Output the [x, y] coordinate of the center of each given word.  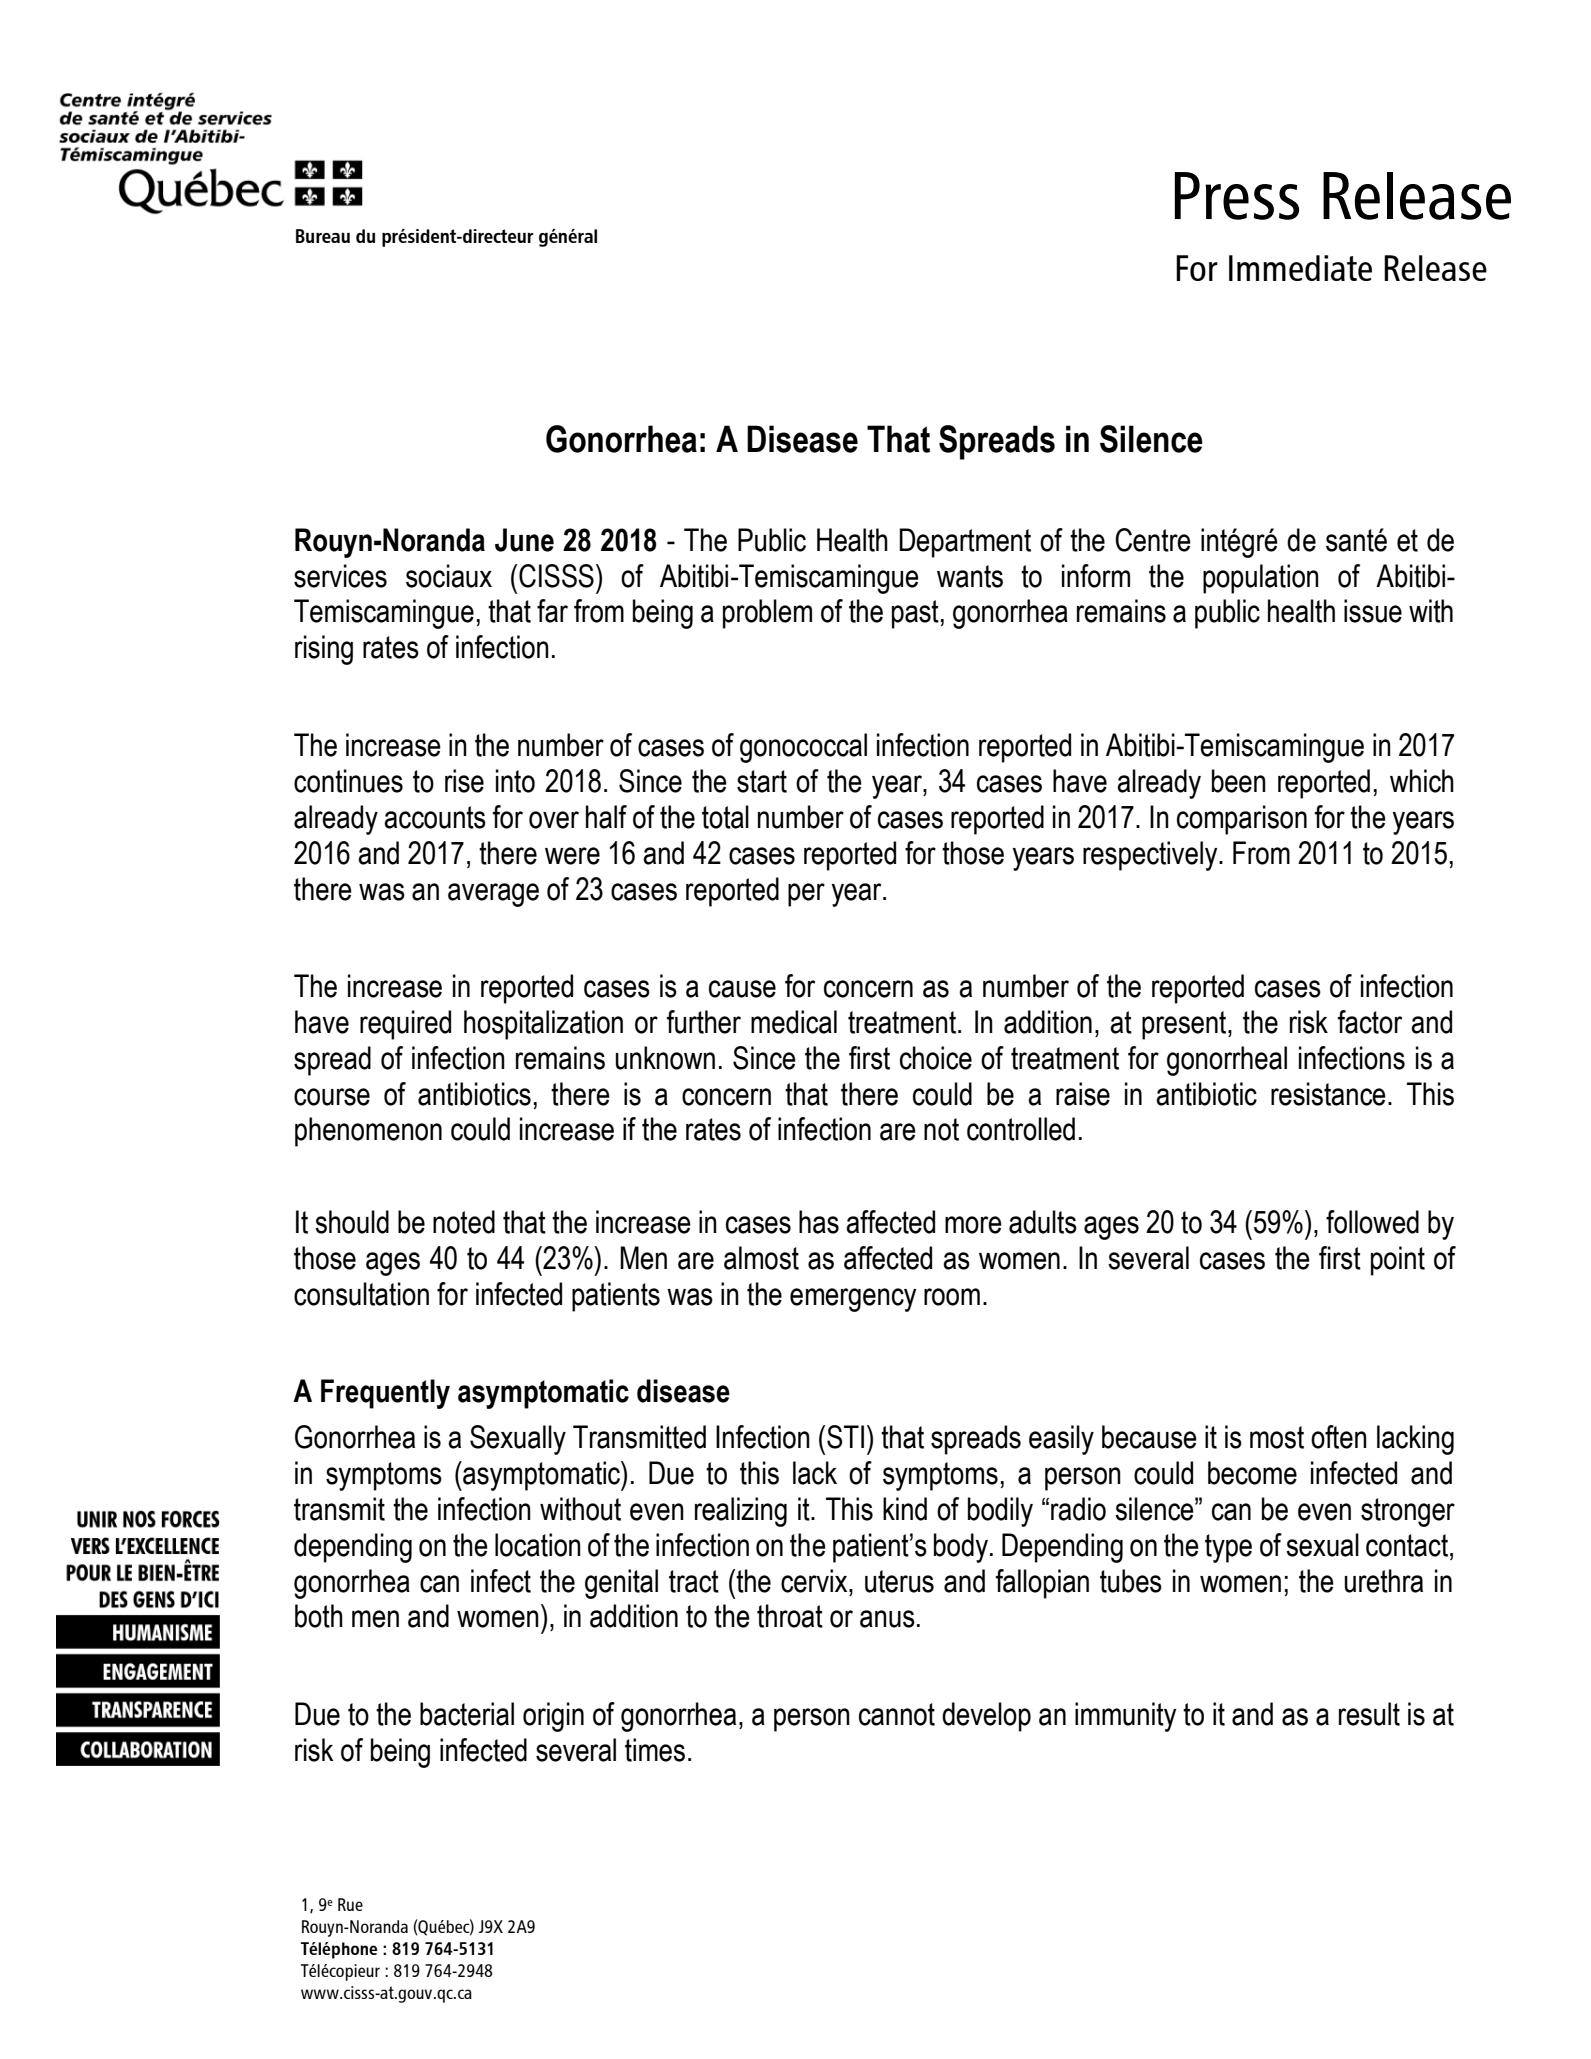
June [524, 540]
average [493, 895]
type [1228, 1548]
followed [1372, 1222]
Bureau [323, 236]
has [819, 1222]
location [538, 1545]
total [725, 817]
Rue [350, 1904]
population [1261, 579]
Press [1237, 196]
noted [464, 1222]
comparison [1242, 820]
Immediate [1300, 268]
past [915, 614]
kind [905, 1509]
